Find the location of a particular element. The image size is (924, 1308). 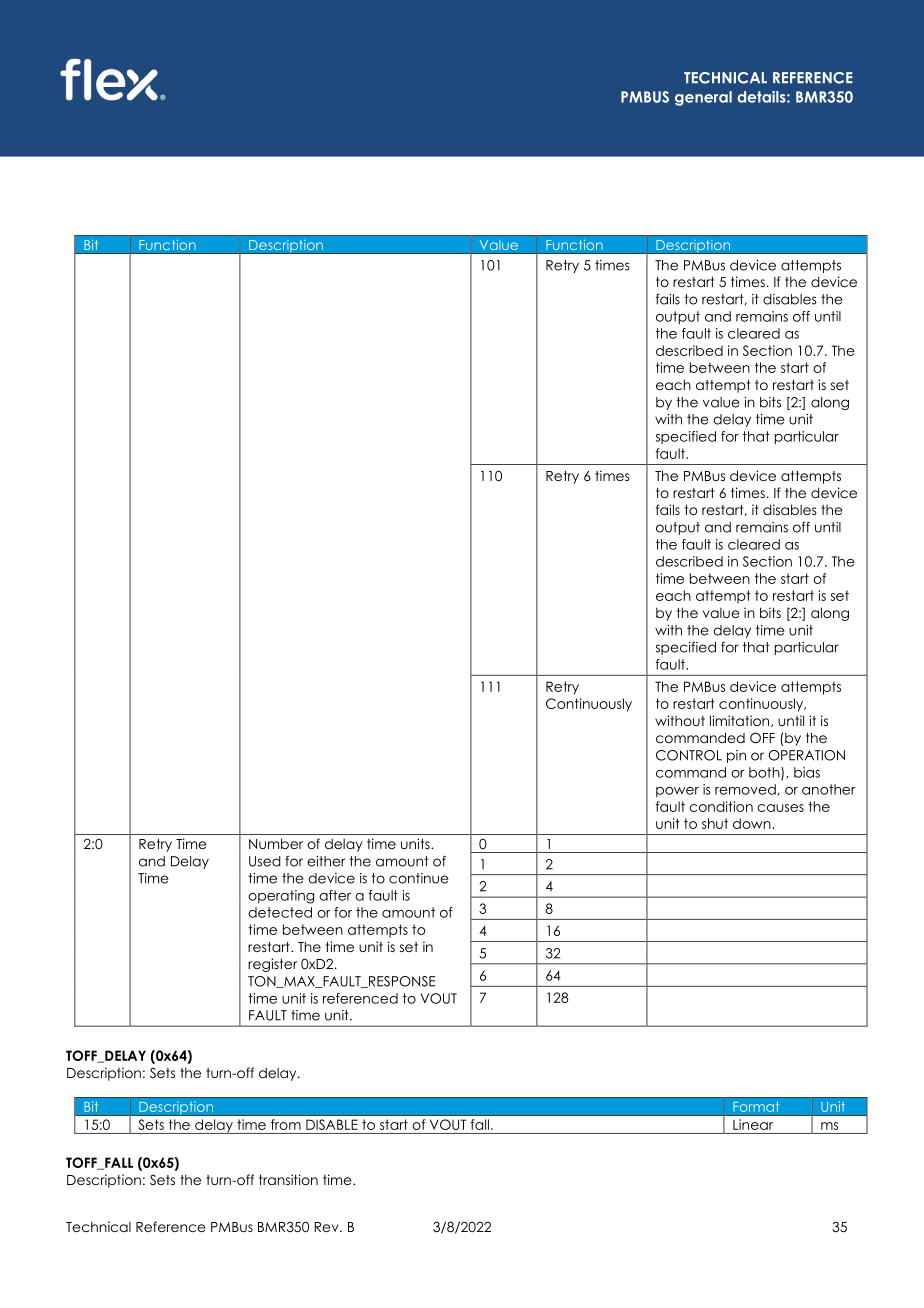

Number is located at coordinates (276, 843).
